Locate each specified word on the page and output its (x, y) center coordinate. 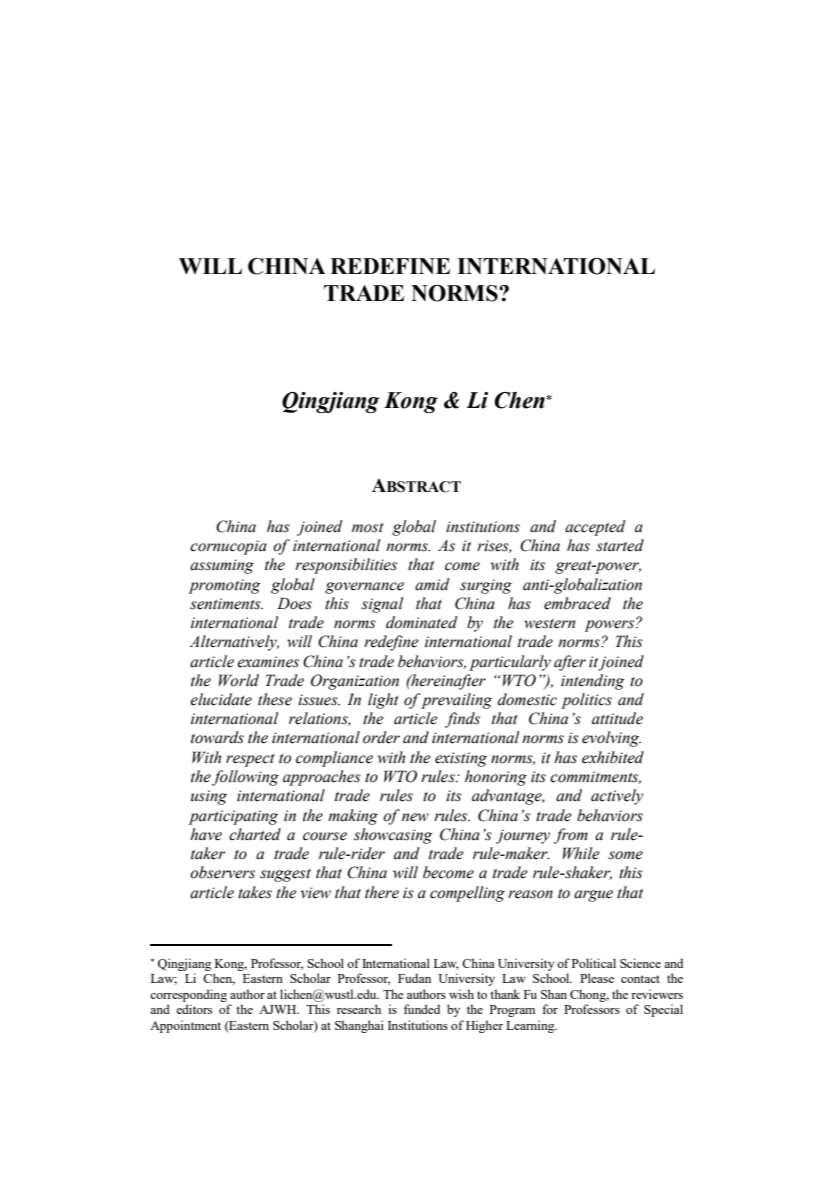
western (549, 624)
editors (194, 1009)
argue (593, 896)
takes (255, 892)
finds (462, 720)
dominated (422, 622)
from (571, 836)
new (415, 817)
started (620, 545)
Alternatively (234, 643)
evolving (611, 739)
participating (233, 817)
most (368, 528)
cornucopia (228, 547)
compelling (467, 894)
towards (217, 737)
